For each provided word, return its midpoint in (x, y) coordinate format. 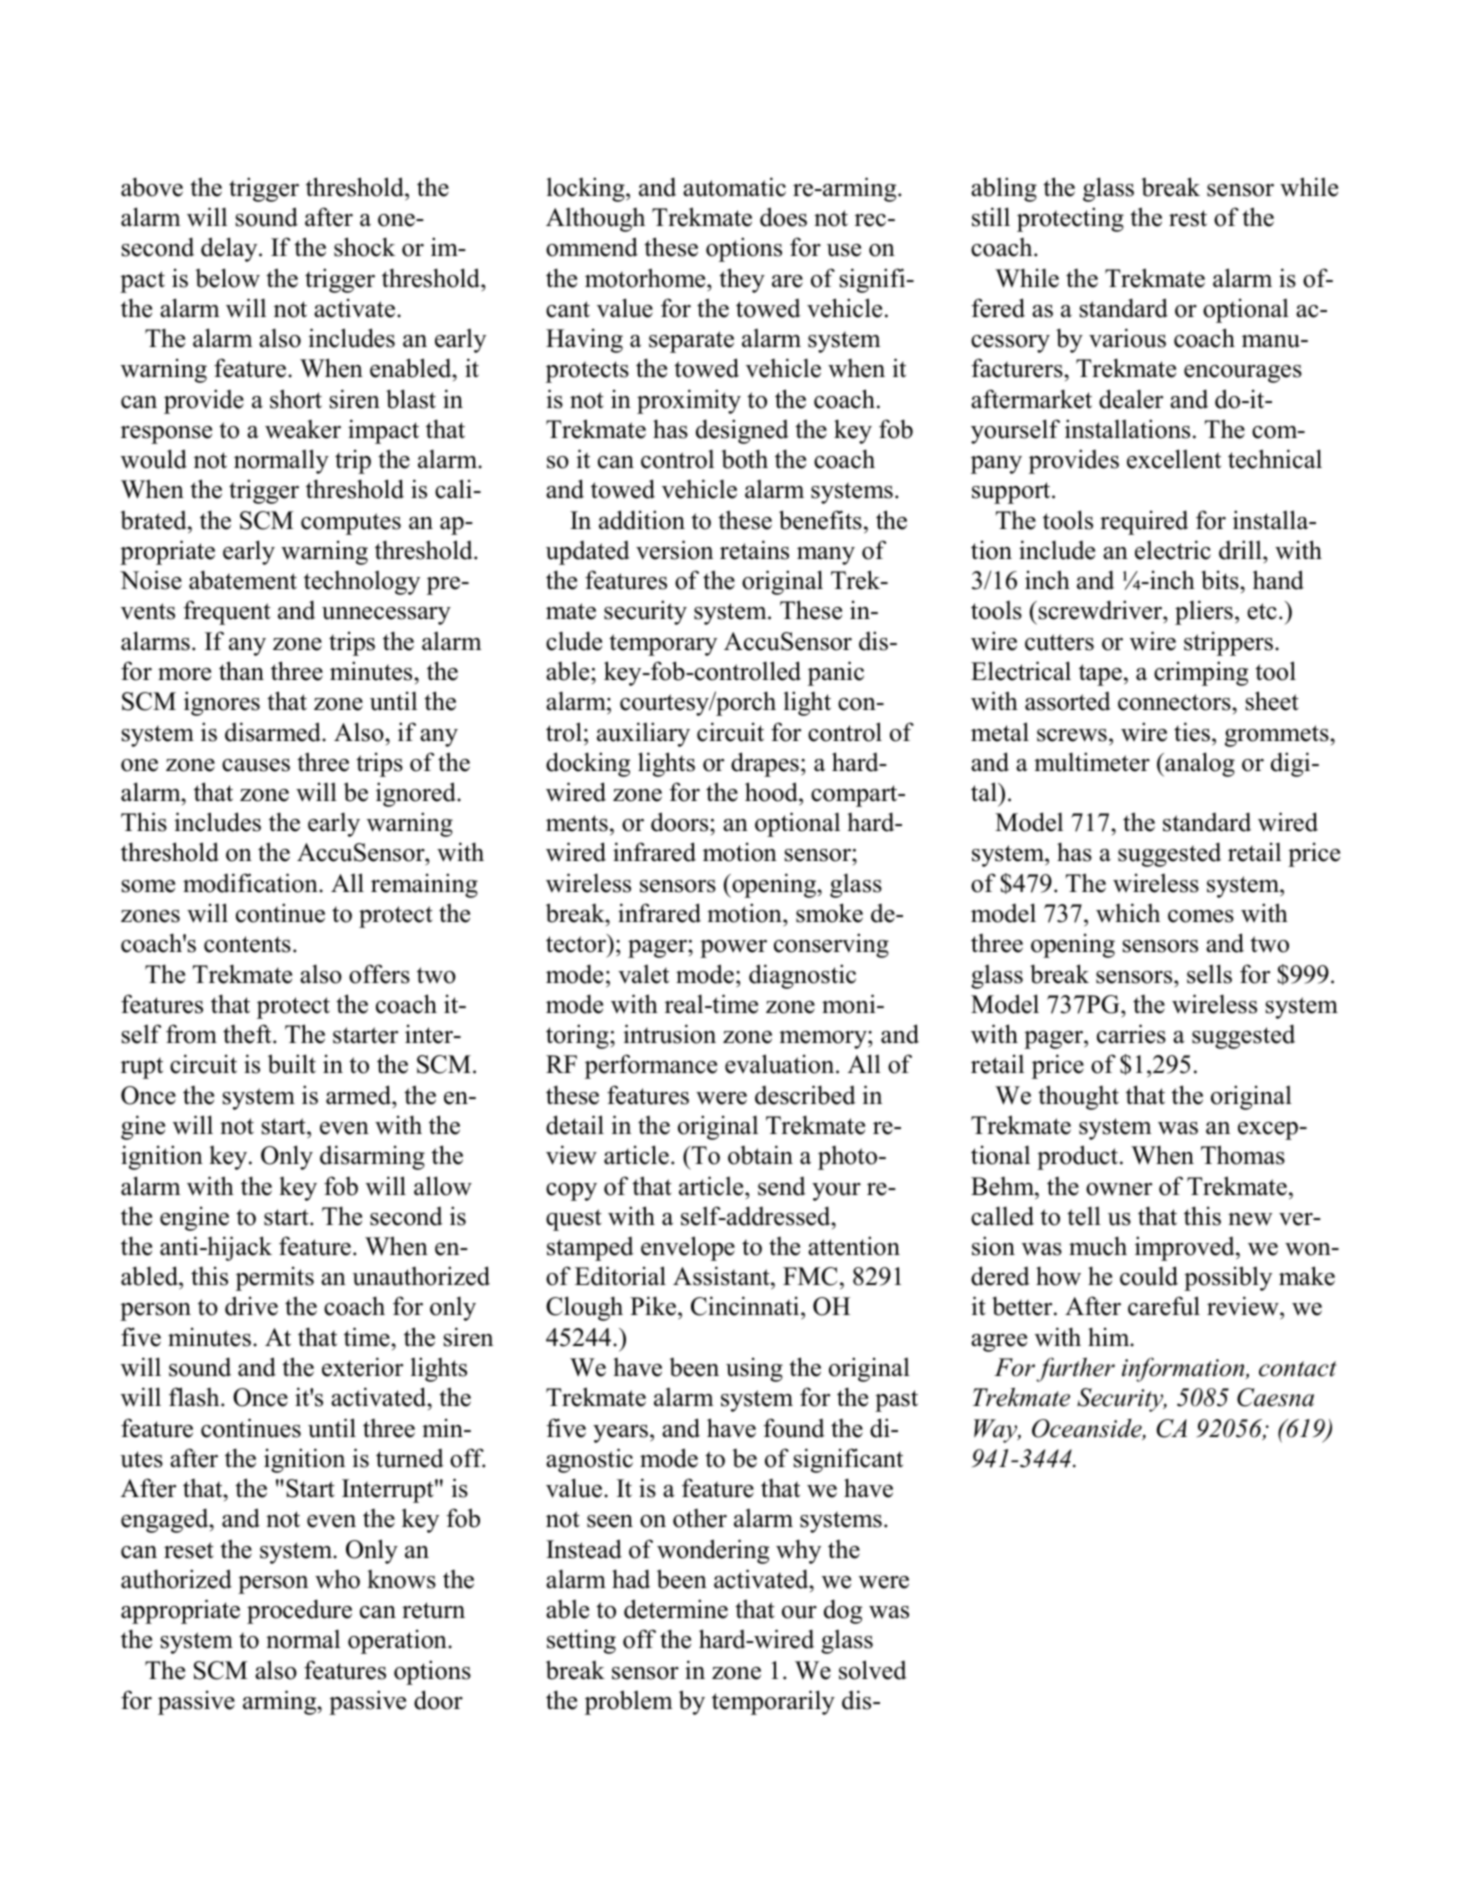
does (783, 217)
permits (275, 1278)
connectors (1175, 702)
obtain (760, 1155)
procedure (299, 1611)
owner (1119, 1189)
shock (364, 247)
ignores (222, 703)
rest (1188, 218)
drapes (765, 764)
